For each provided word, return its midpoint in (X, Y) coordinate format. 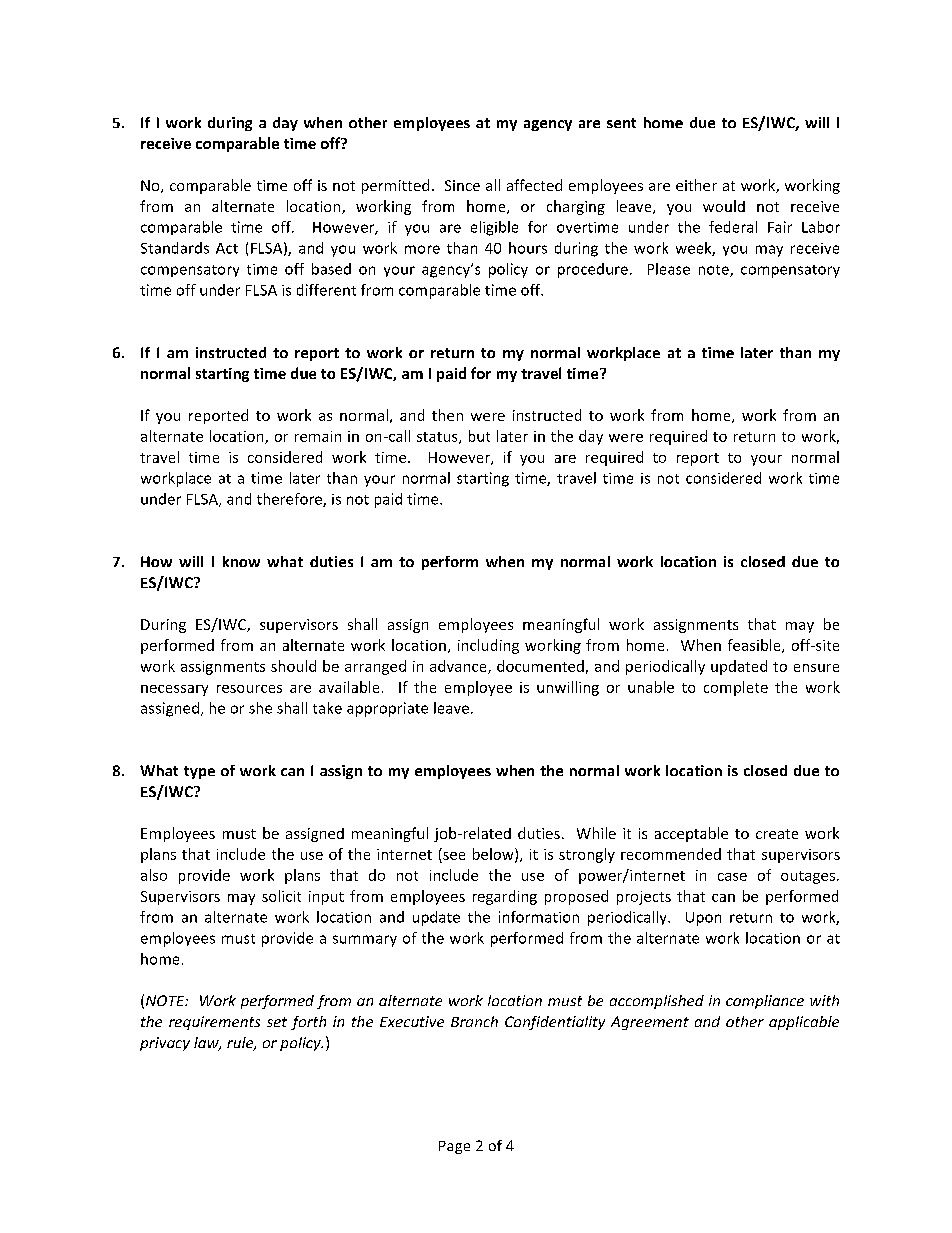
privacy (165, 1044)
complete (736, 688)
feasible (755, 646)
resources (249, 689)
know (241, 561)
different (326, 290)
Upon (703, 919)
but (479, 436)
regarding (505, 897)
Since (462, 185)
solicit (281, 896)
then (447, 415)
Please (669, 269)
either (696, 185)
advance (459, 667)
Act (227, 248)
